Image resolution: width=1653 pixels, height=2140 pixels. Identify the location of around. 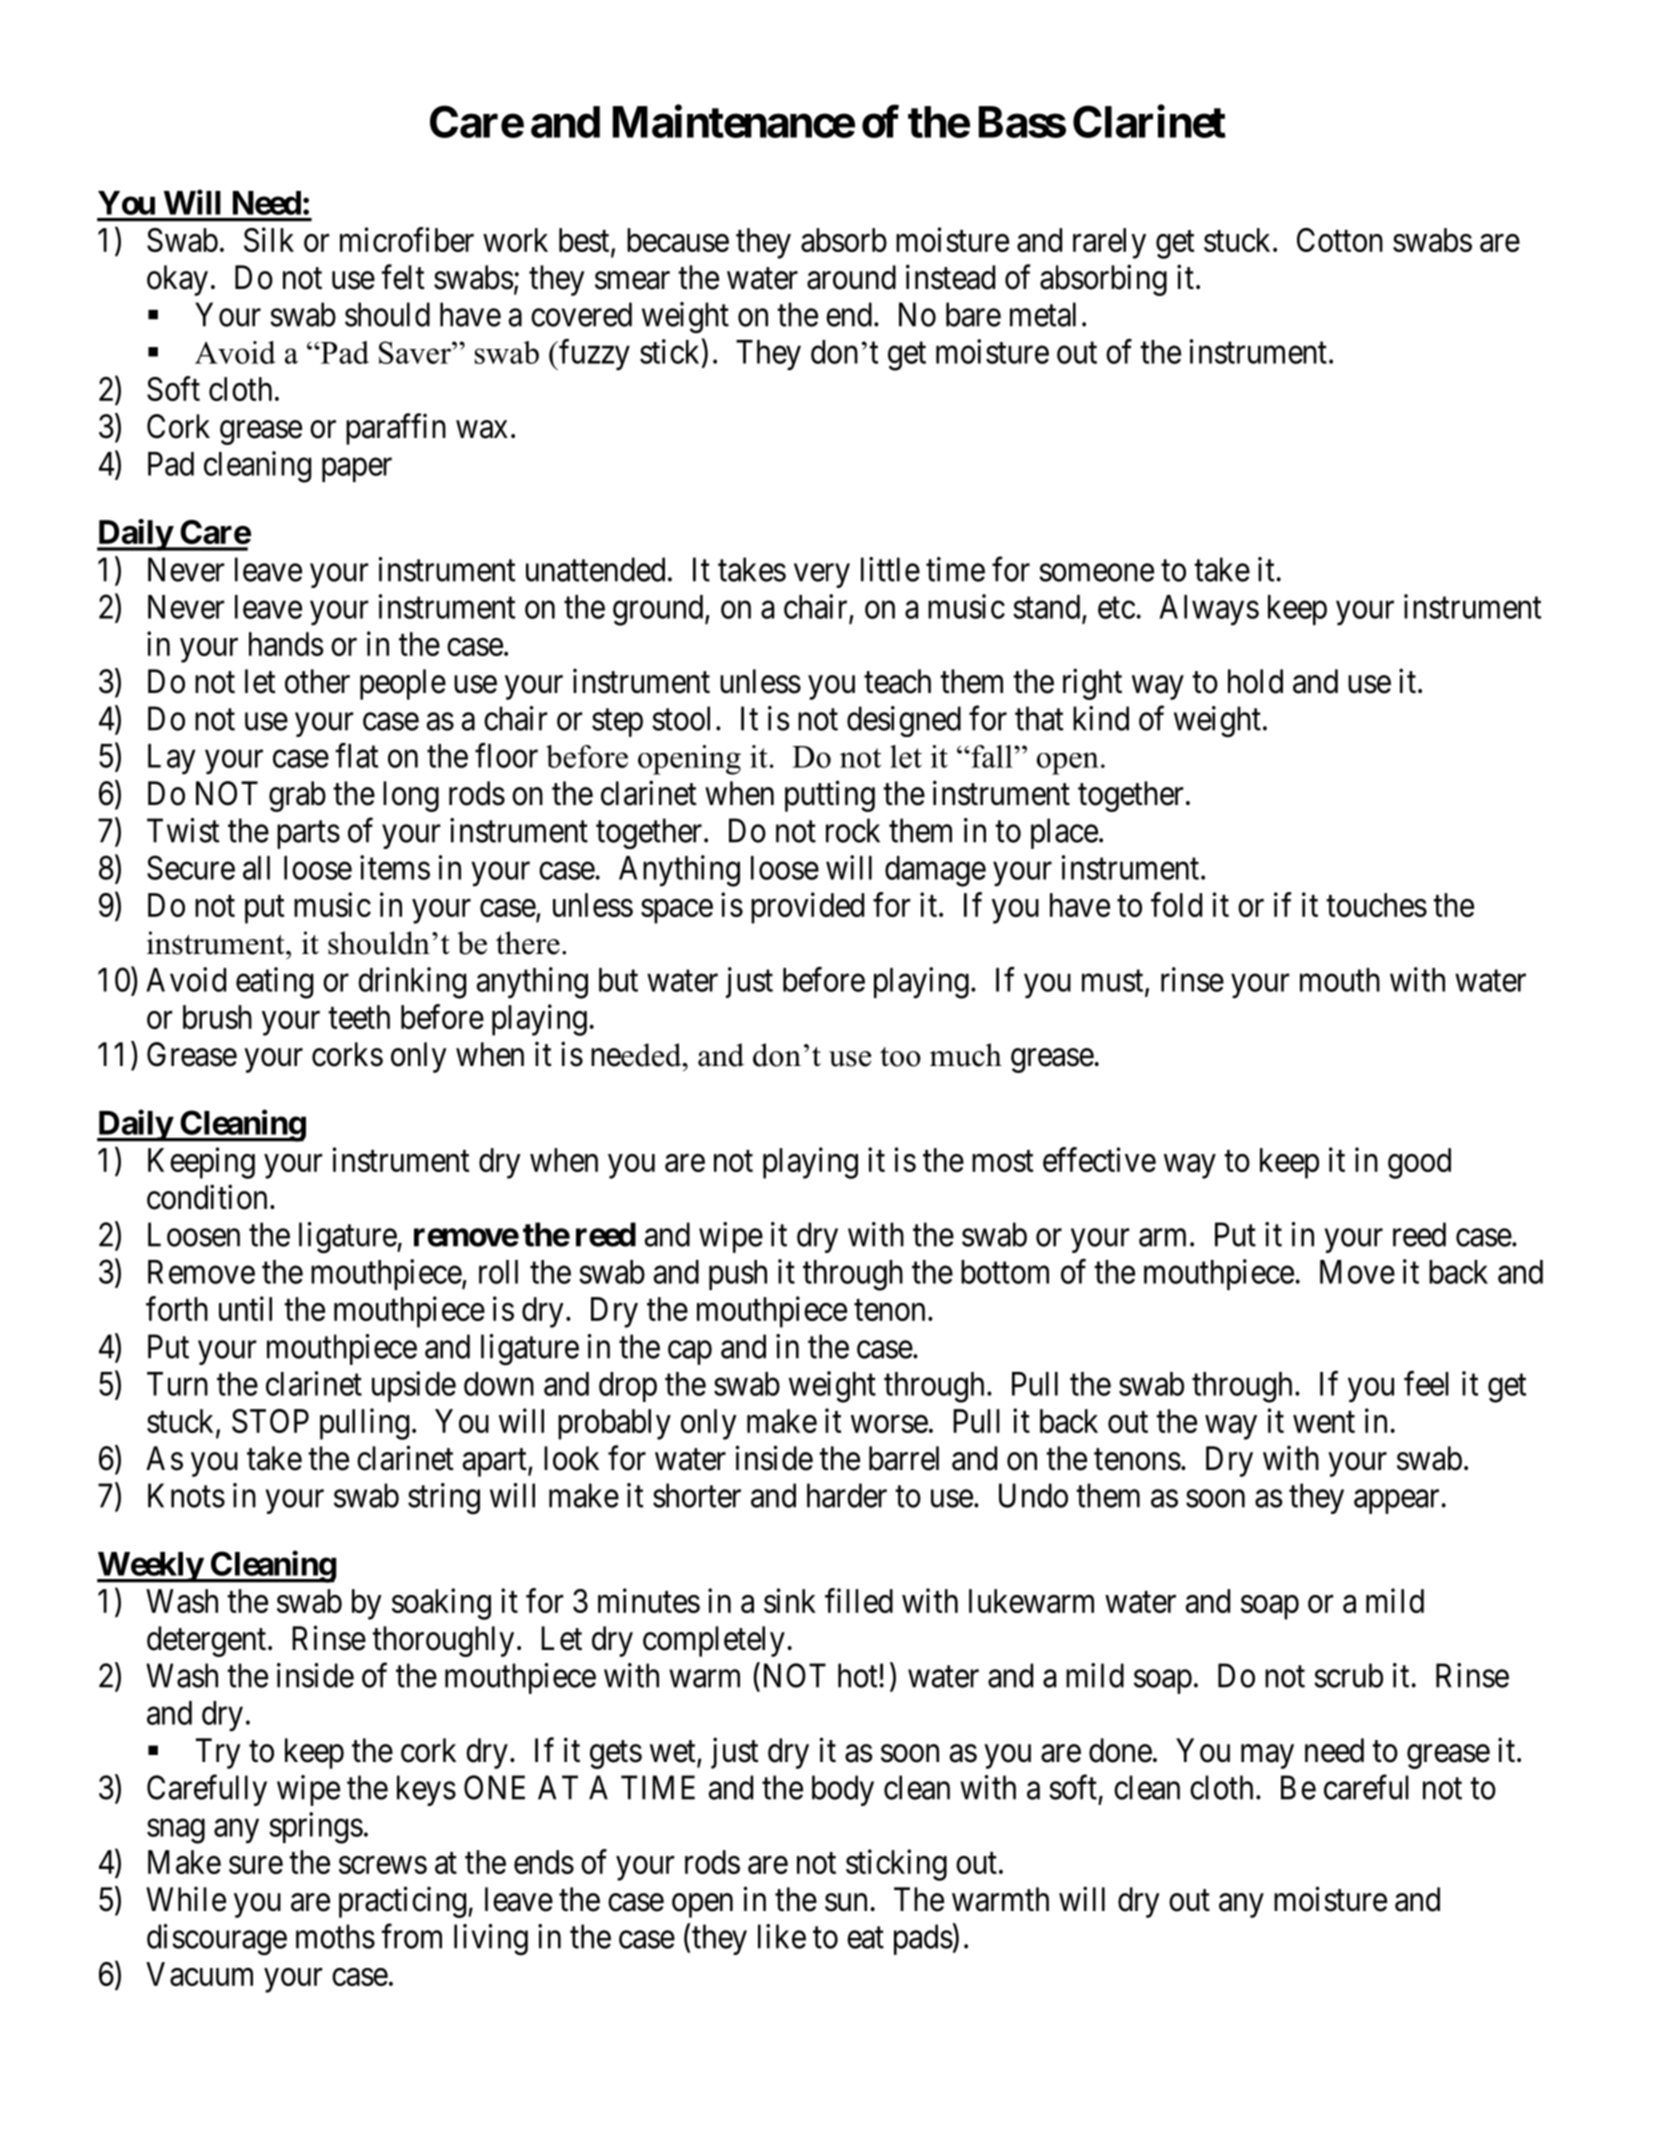
(851, 277).
